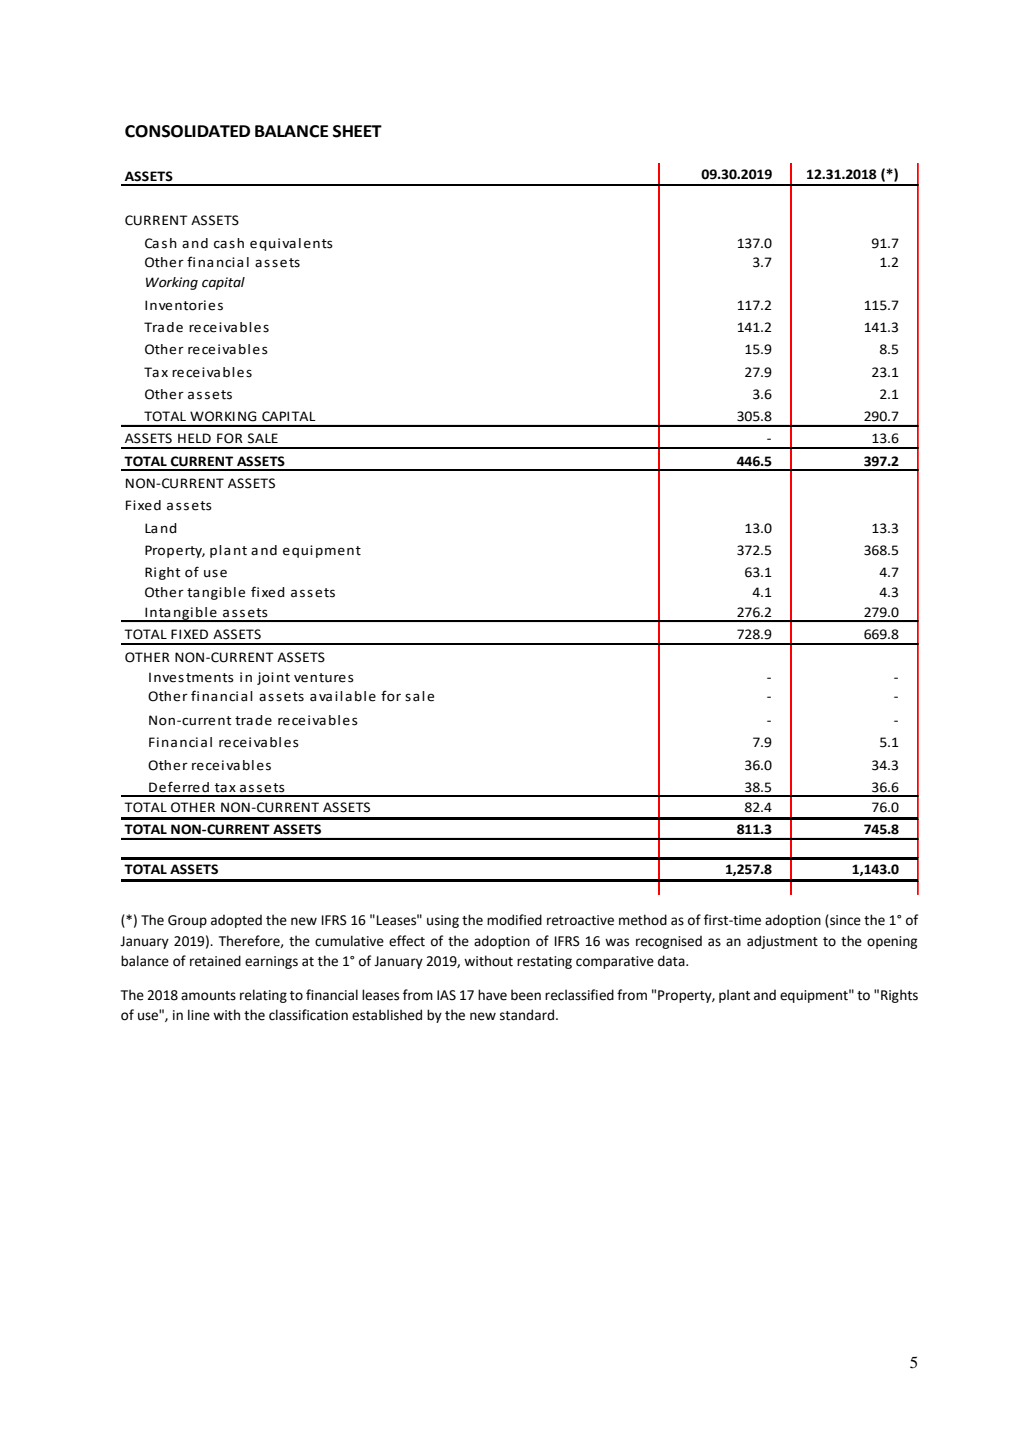 The height and width of the document is (1436, 1015). I want to click on CONSOLIDATED, so click(187, 131).
